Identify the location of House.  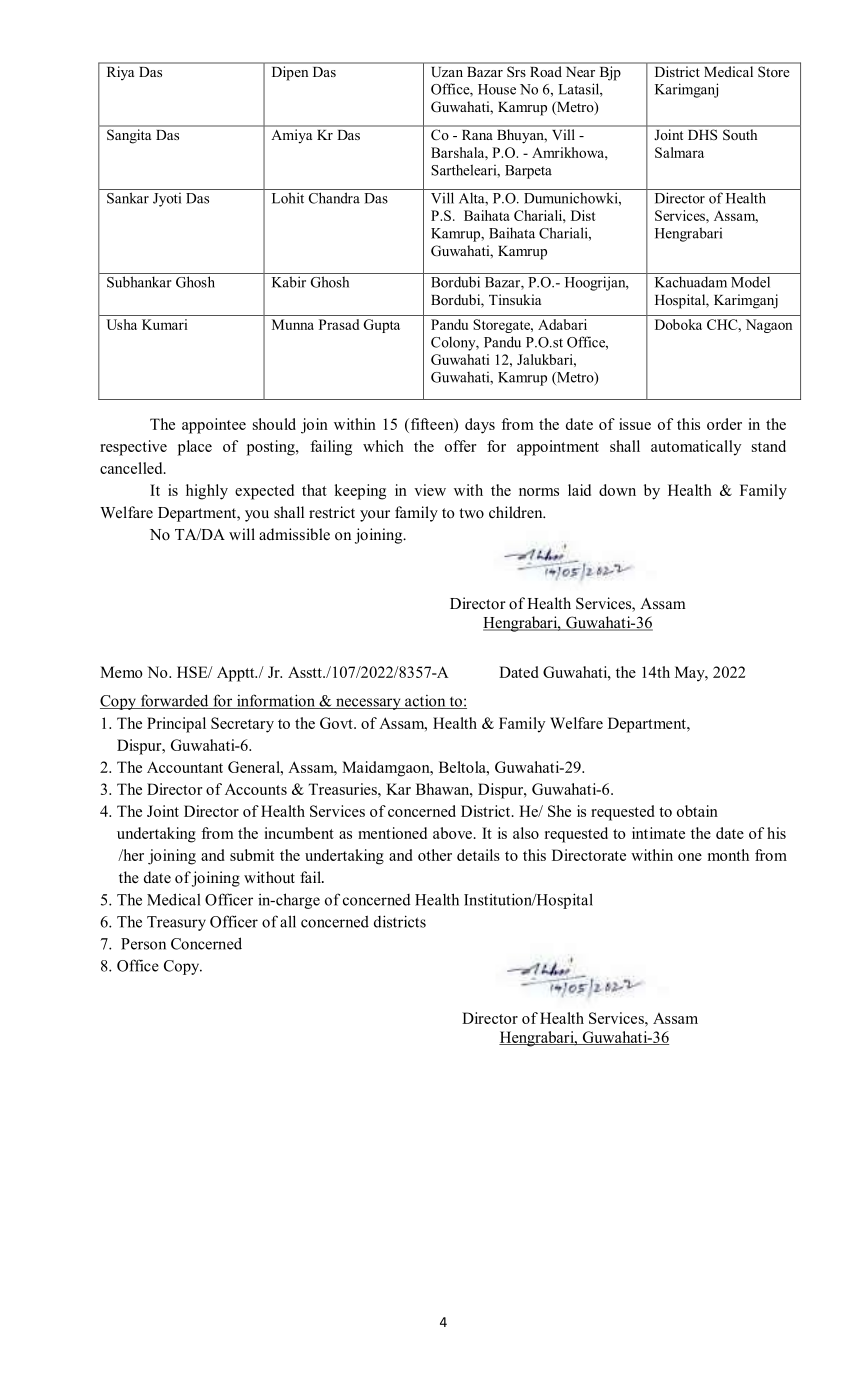
(497, 89).
